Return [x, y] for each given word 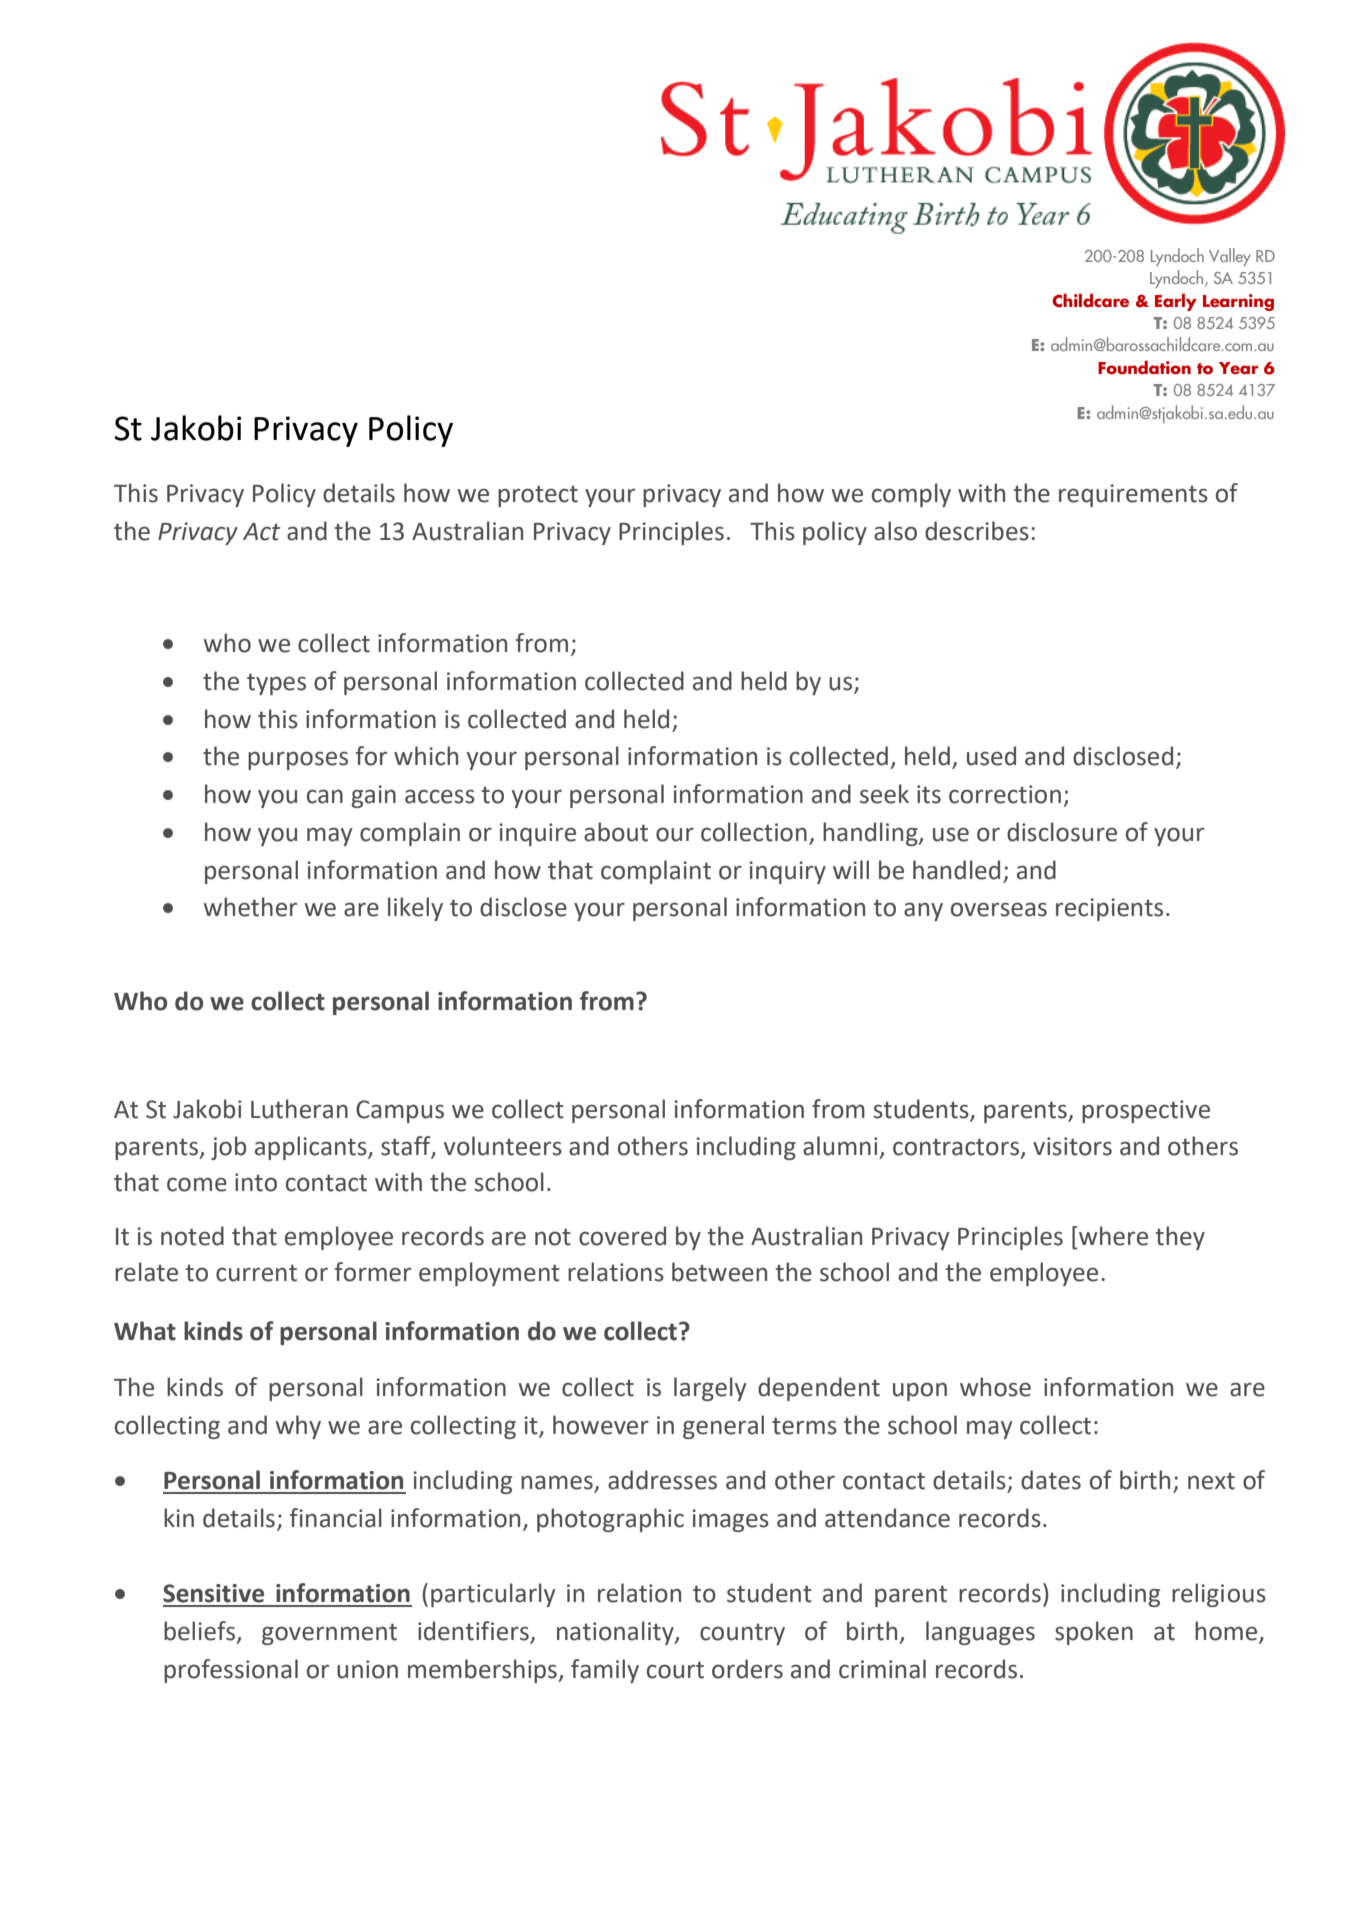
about [616, 832]
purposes [298, 760]
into [256, 1182]
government [329, 1634]
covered [622, 1236]
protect [538, 496]
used [991, 756]
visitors [1072, 1146]
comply [911, 495]
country [742, 1634]
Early [1176, 302]
